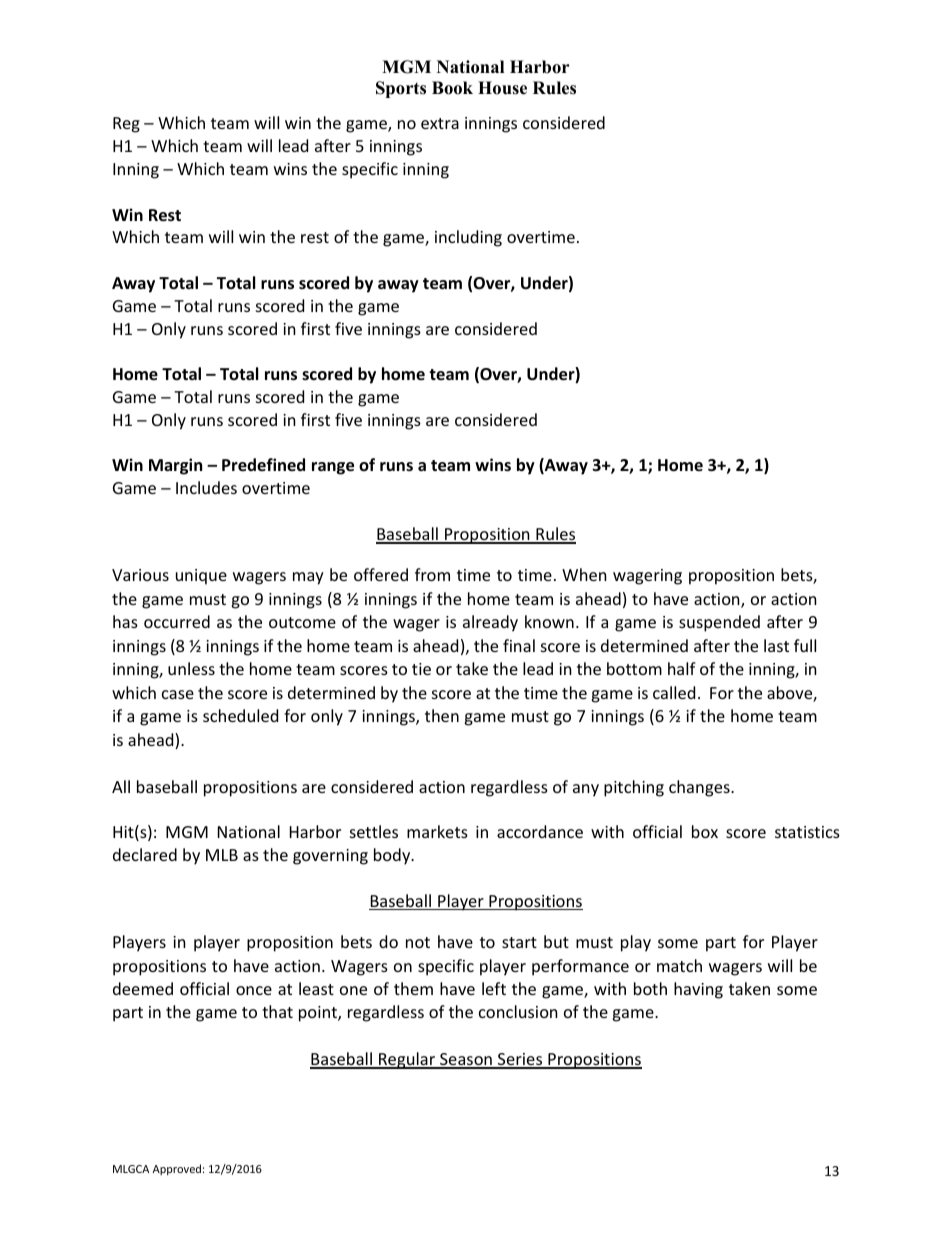 The height and width of the screenshot is (1233, 952). I want to click on extra, so click(440, 123).
